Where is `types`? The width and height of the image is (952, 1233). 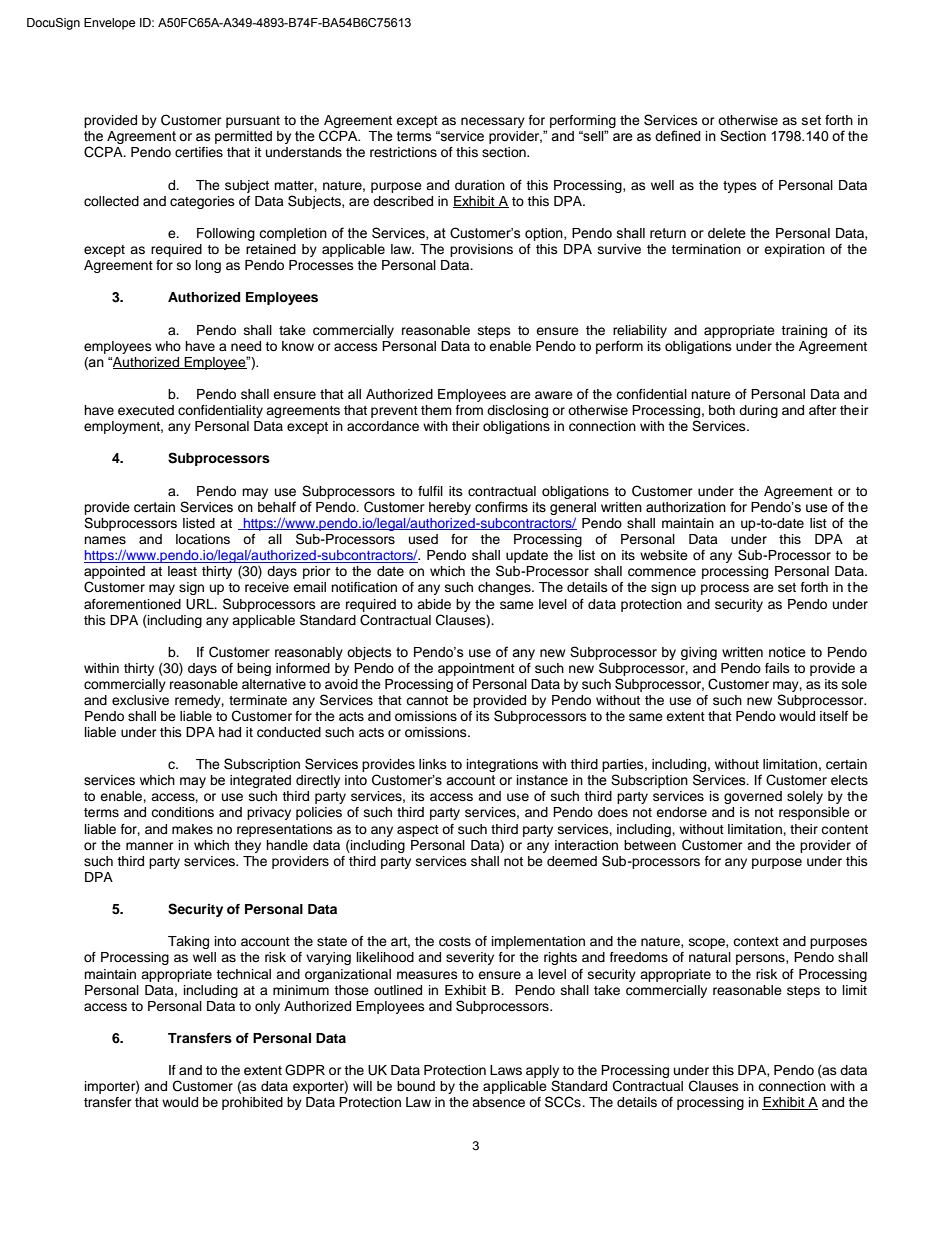
types is located at coordinates (740, 187).
